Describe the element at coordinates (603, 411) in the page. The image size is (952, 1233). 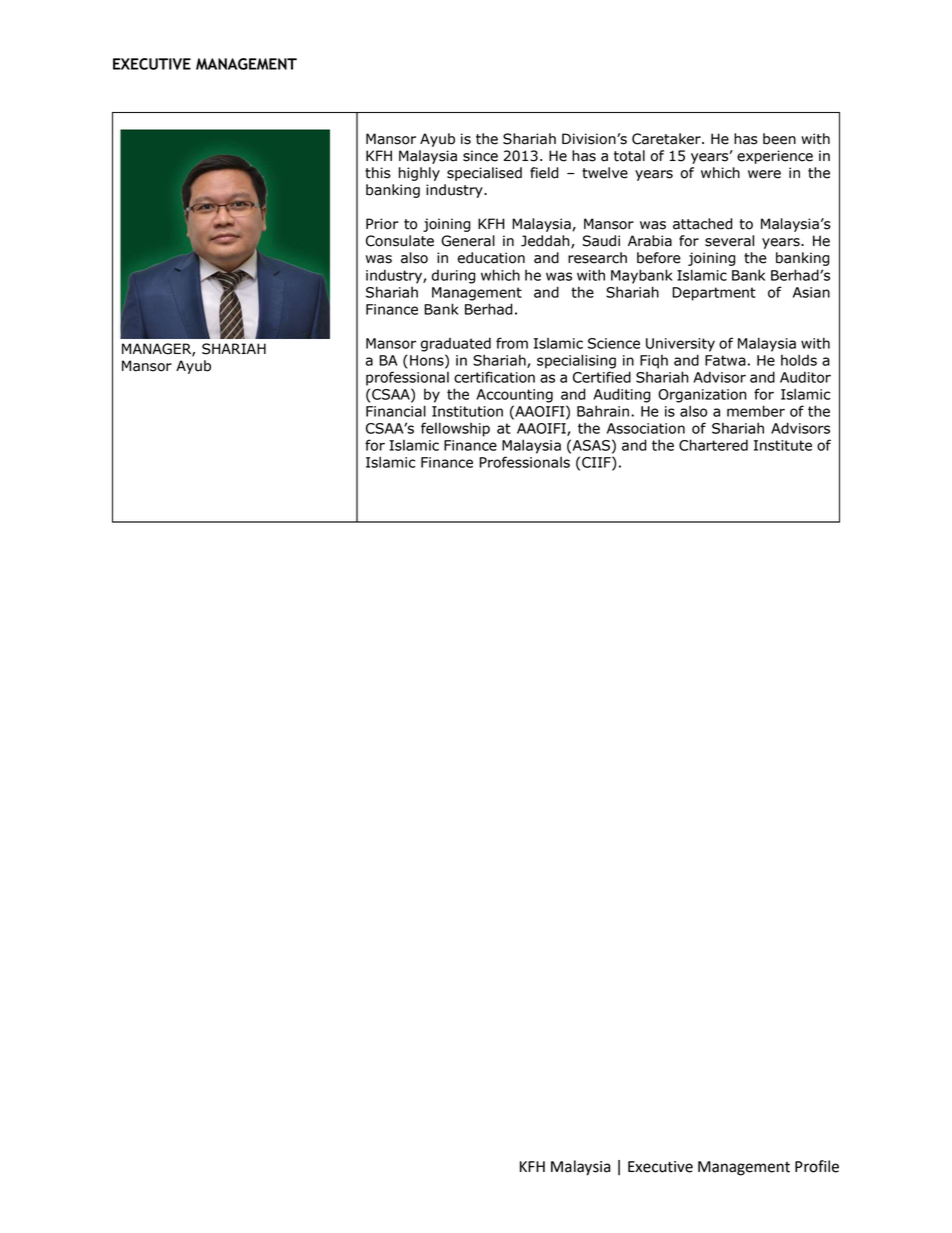
I see `Bahrain` at that location.
